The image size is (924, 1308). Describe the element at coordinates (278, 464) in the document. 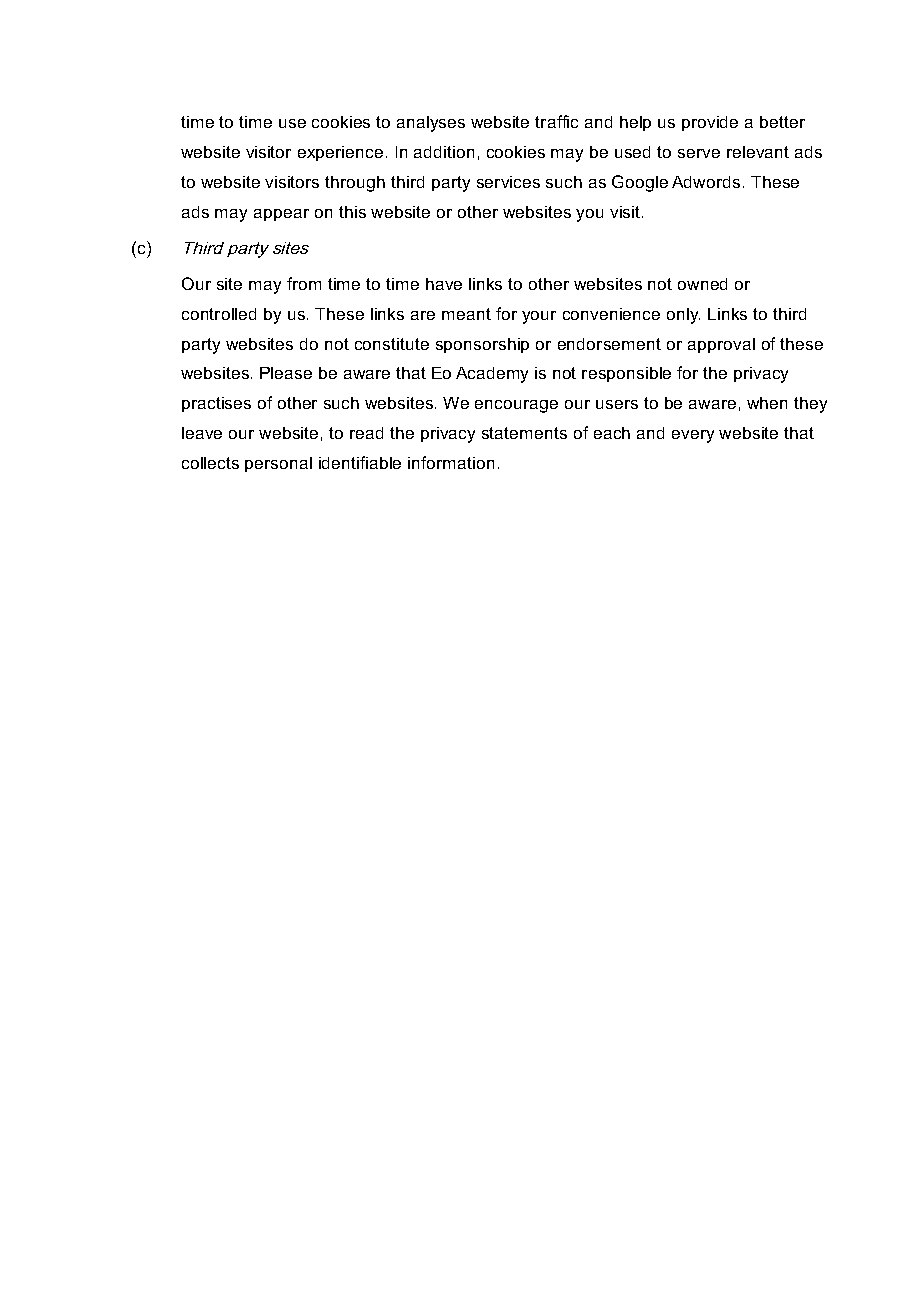

I see `personal` at that location.
